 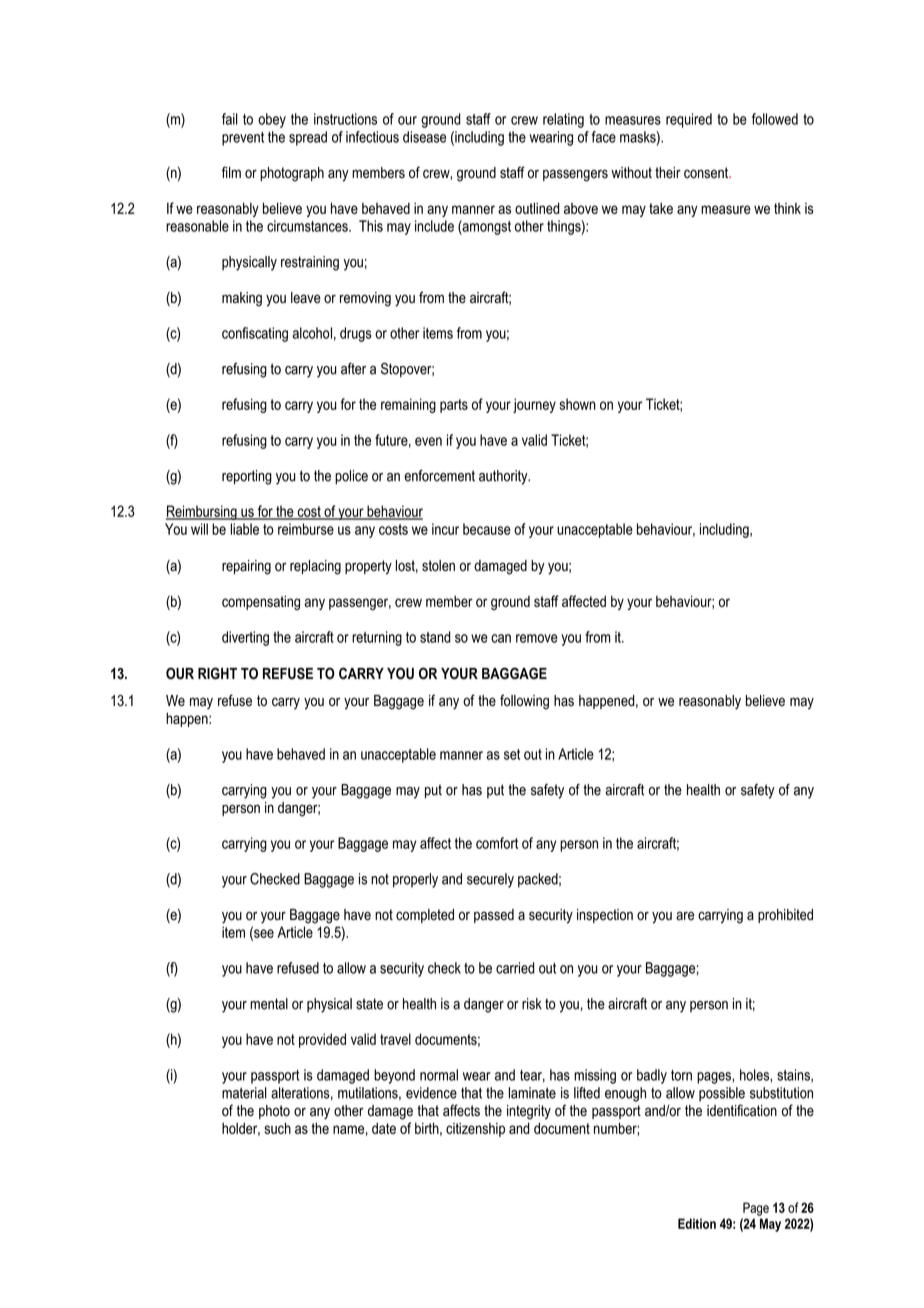 What do you see at coordinates (454, 406) in the page?
I see `parts` at bounding box center [454, 406].
